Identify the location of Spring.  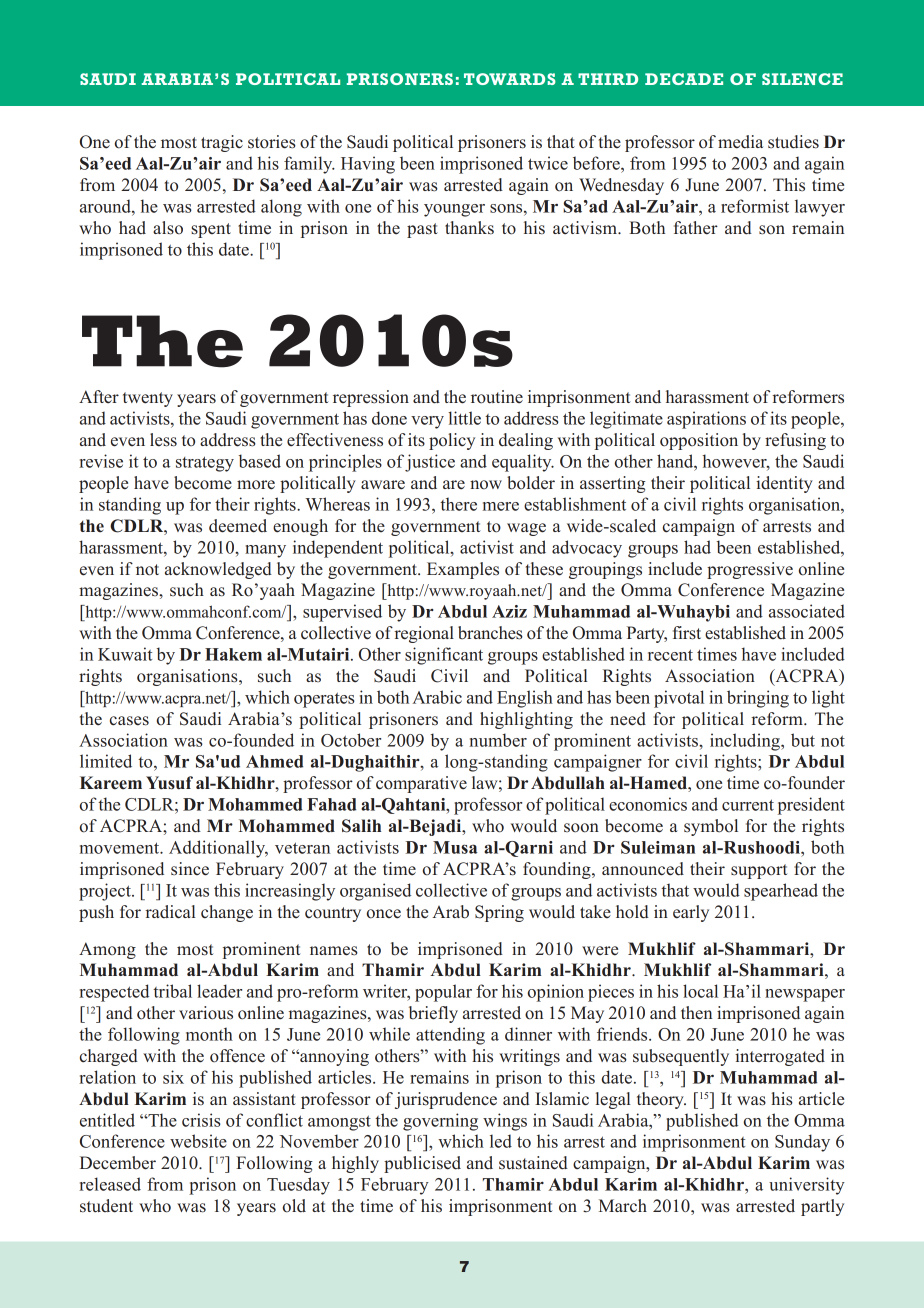
(499, 913).
